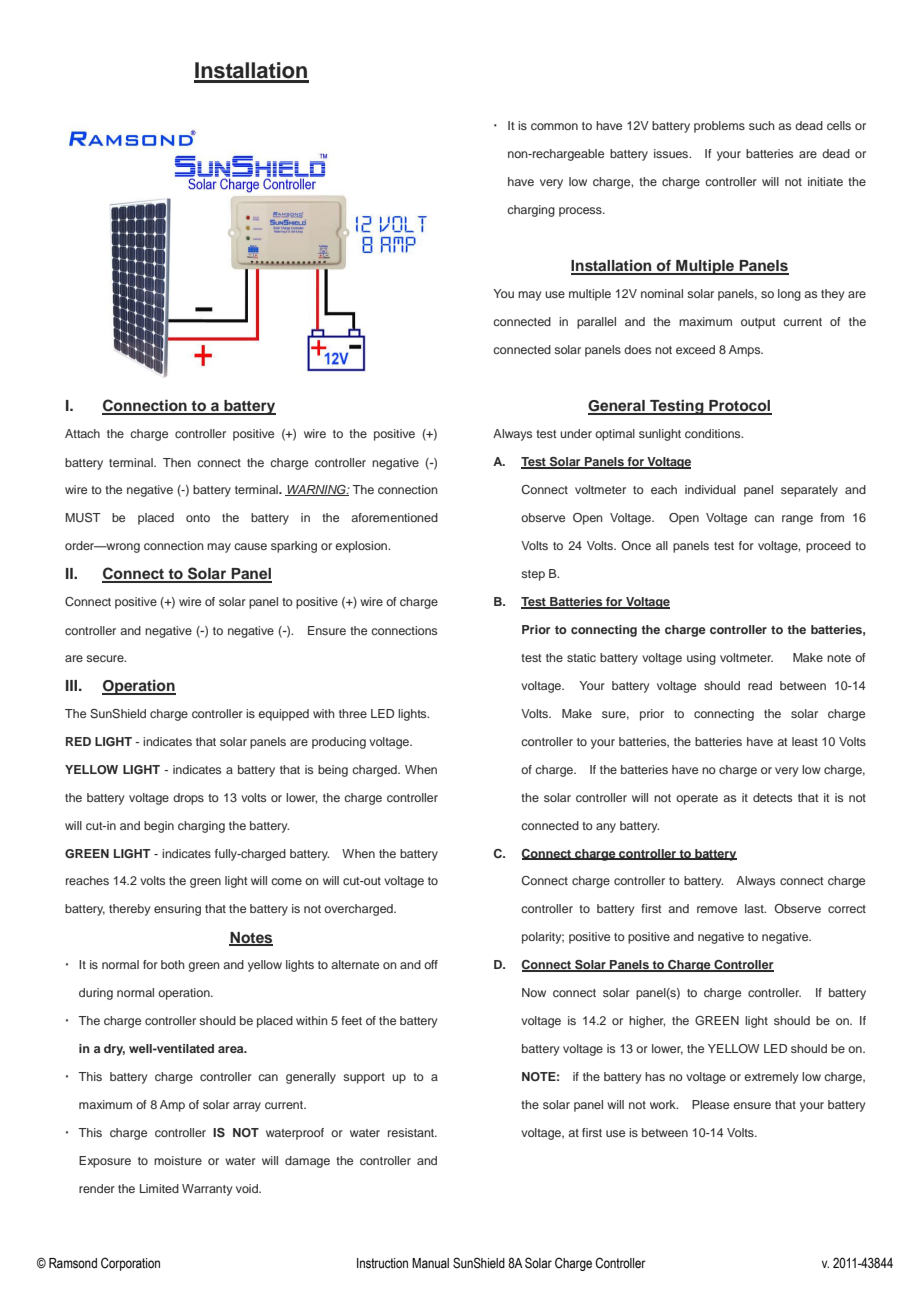 Image resolution: width=924 pixels, height=1308 pixels. What do you see at coordinates (430, 1263) in the page?
I see `Manual` at bounding box center [430, 1263].
